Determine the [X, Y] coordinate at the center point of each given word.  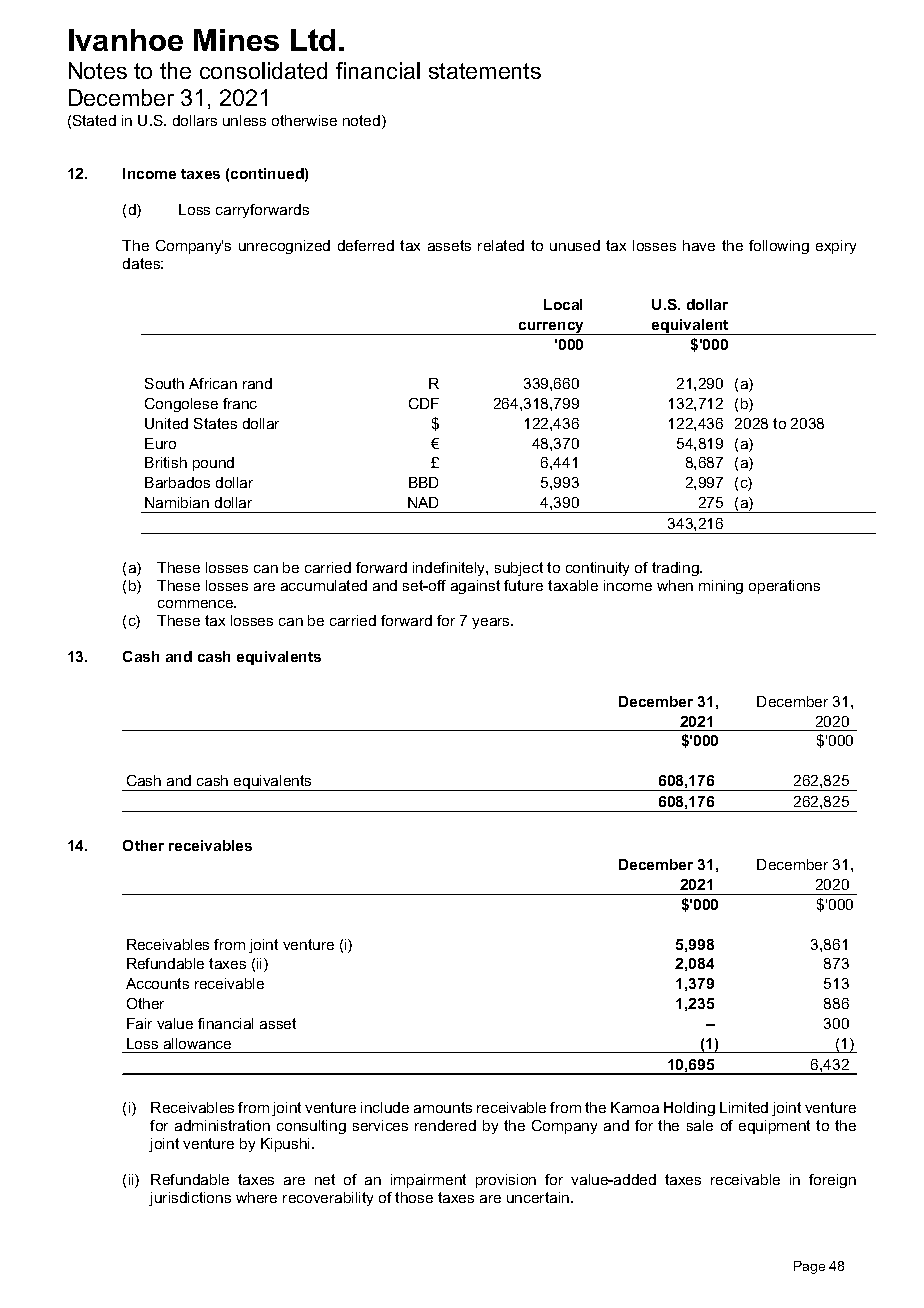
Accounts [157, 983]
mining [721, 587]
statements [485, 71]
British [166, 462]
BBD [423, 482]
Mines [236, 40]
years [492, 623]
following [779, 247]
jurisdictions [190, 1199]
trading [676, 569]
